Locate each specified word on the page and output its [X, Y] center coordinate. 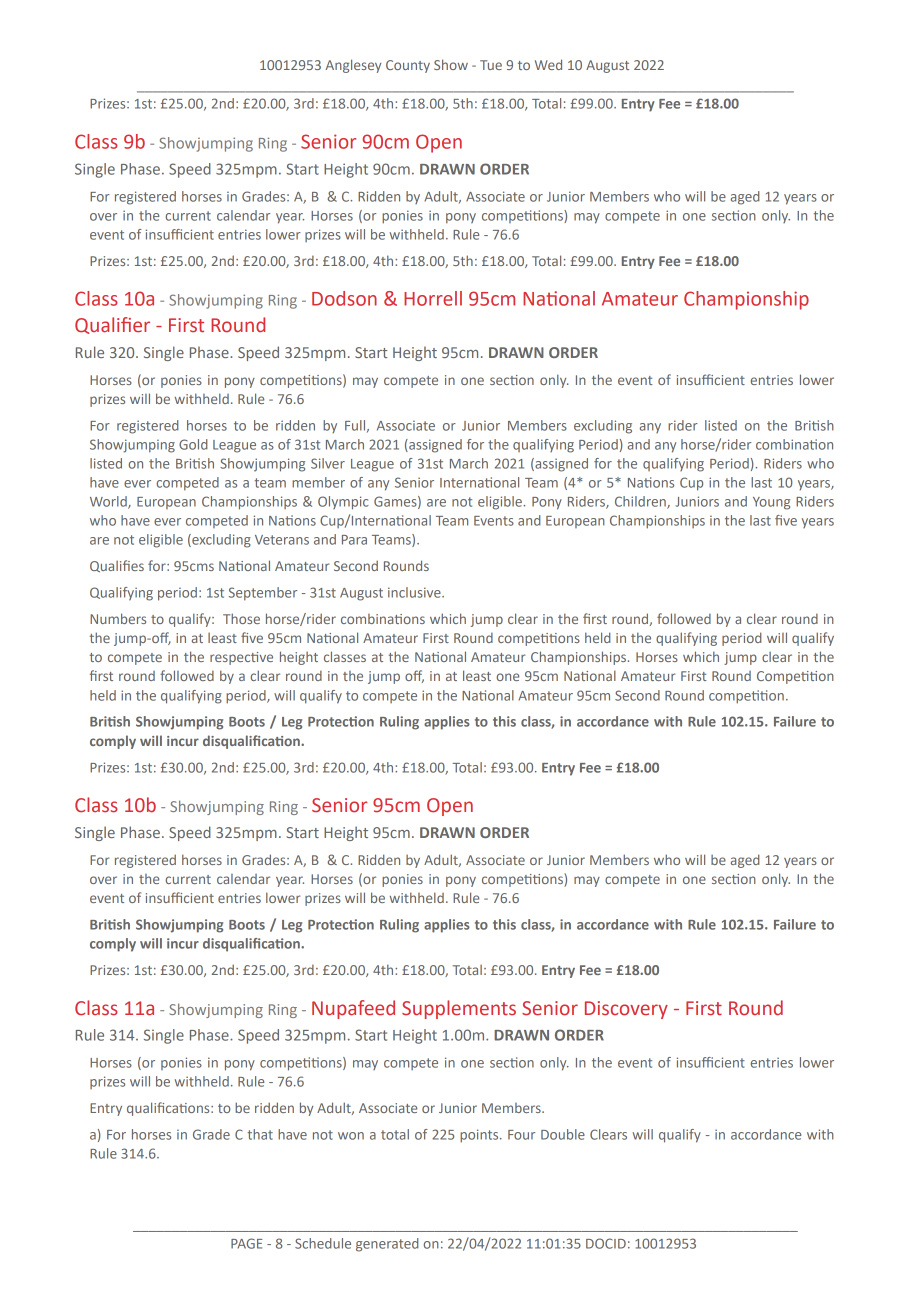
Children [641, 502]
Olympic [343, 503]
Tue [491, 65]
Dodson [344, 298]
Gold [193, 444]
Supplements [459, 1009]
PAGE [246, 1243]
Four [521, 1135]
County [408, 66]
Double [563, 1134]
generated [387, 1245]
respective [241, 658]
